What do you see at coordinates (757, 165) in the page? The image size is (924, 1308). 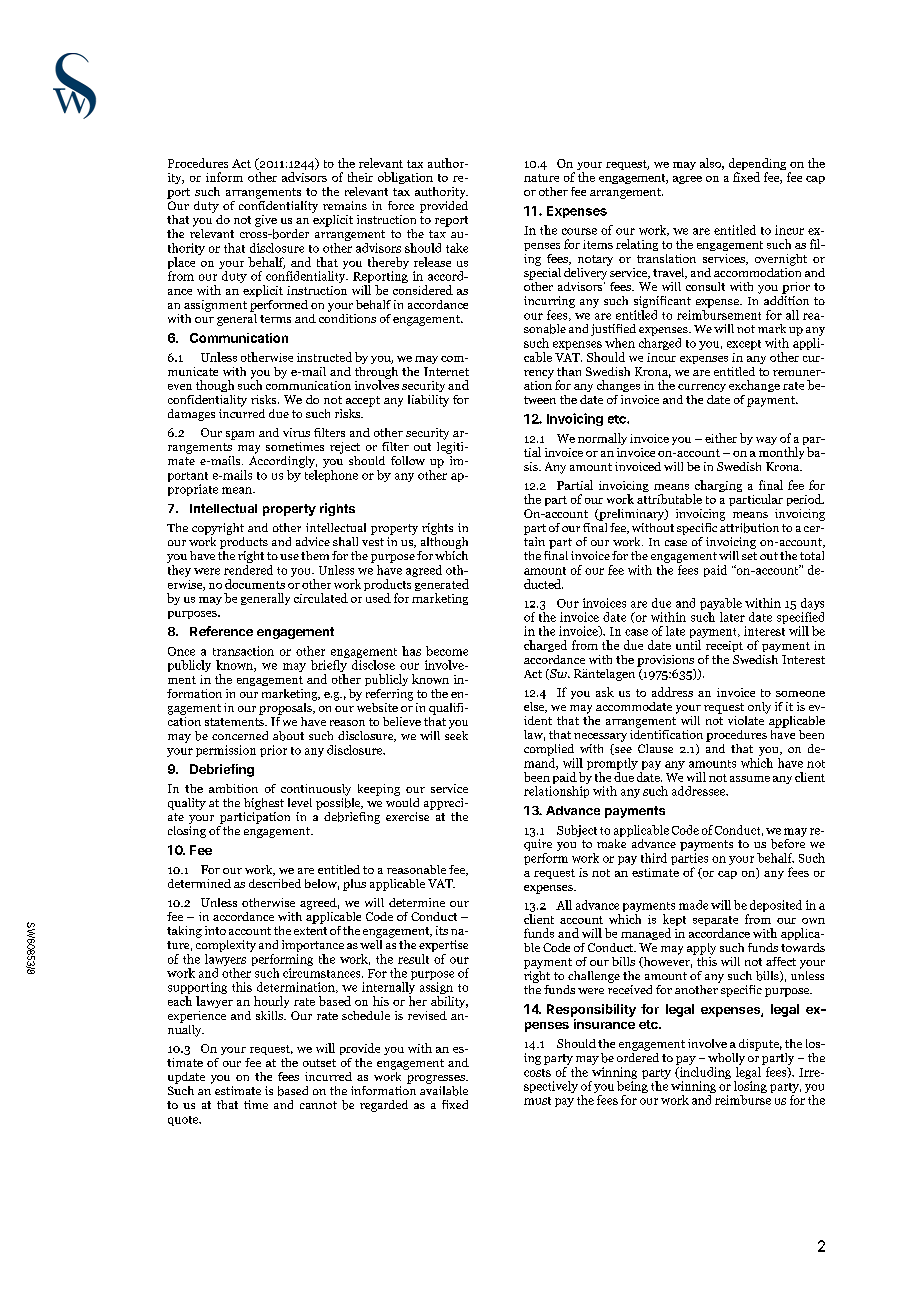 I see `depending` at bounding box center [757, 165].
